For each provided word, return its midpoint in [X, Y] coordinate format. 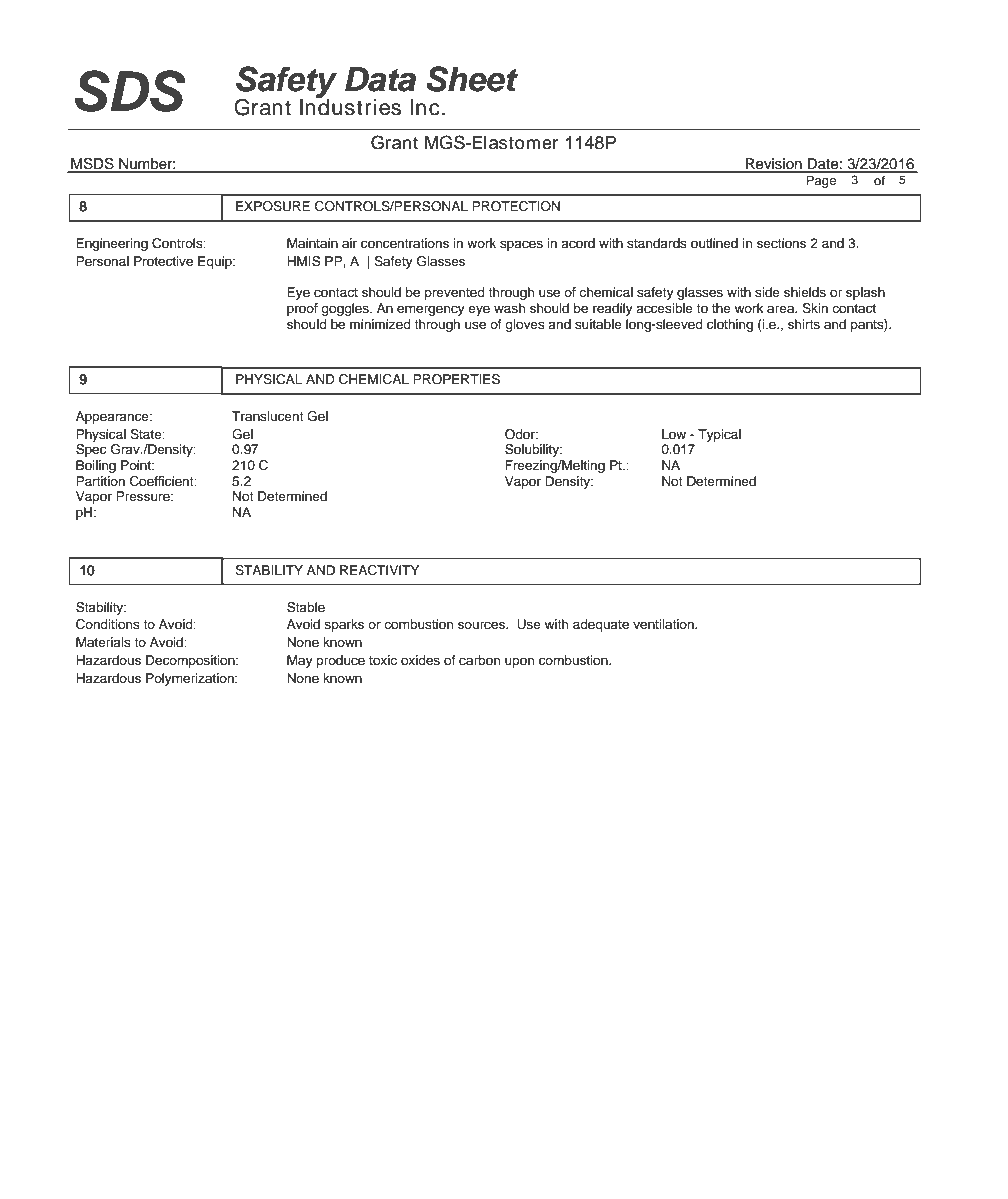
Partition [100, 481]
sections [781, 243]
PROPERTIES [456, 379]
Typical [719, 435]
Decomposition [191, 661]
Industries [350, 106]
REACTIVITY [379, 570]
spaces [521, 245]
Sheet [472, 79]
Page [821, 181]
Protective [163, 261]
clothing [730, 325]
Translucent [268, 416]
